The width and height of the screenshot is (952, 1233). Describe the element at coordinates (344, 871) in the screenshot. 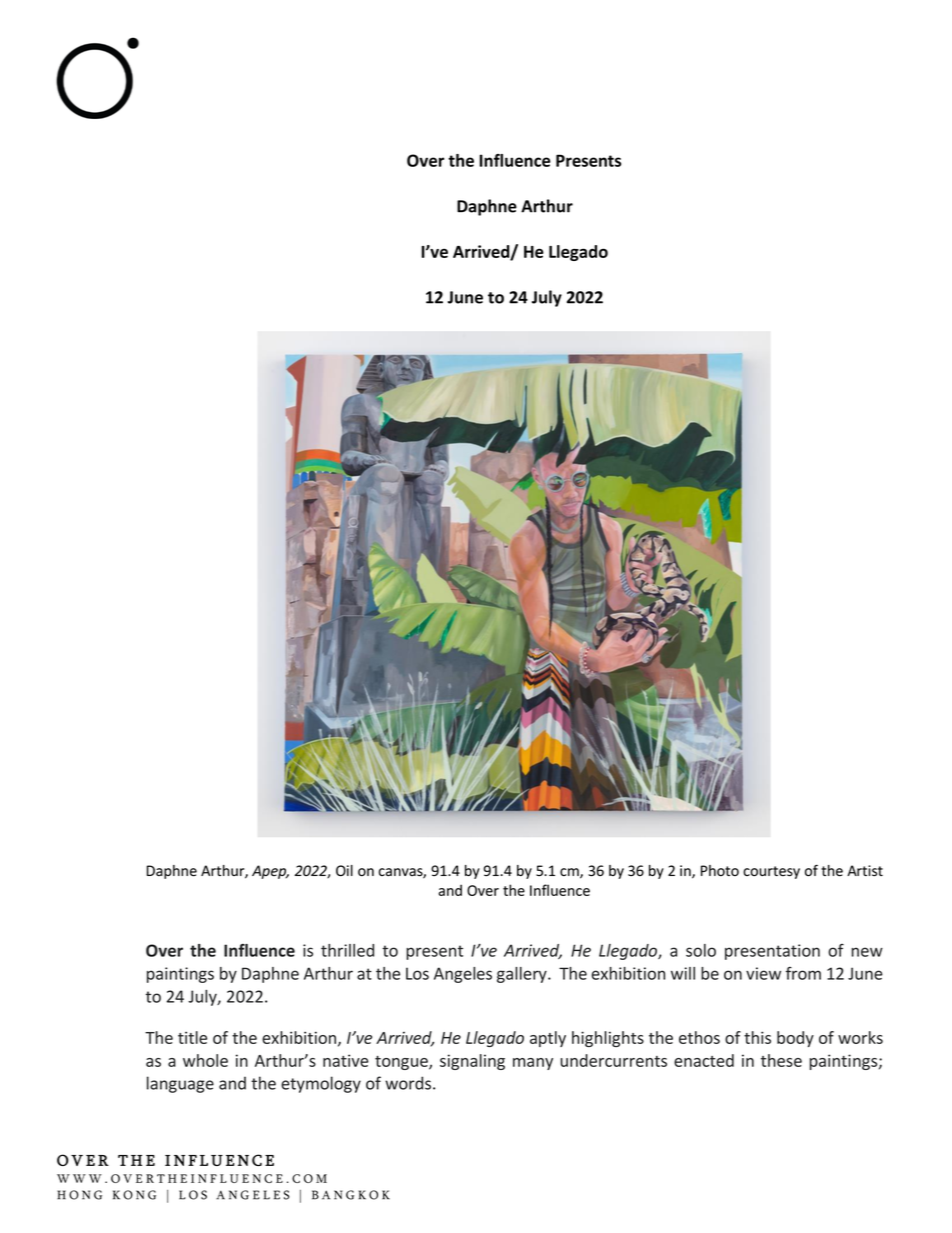

I see `Oil` at that location.
